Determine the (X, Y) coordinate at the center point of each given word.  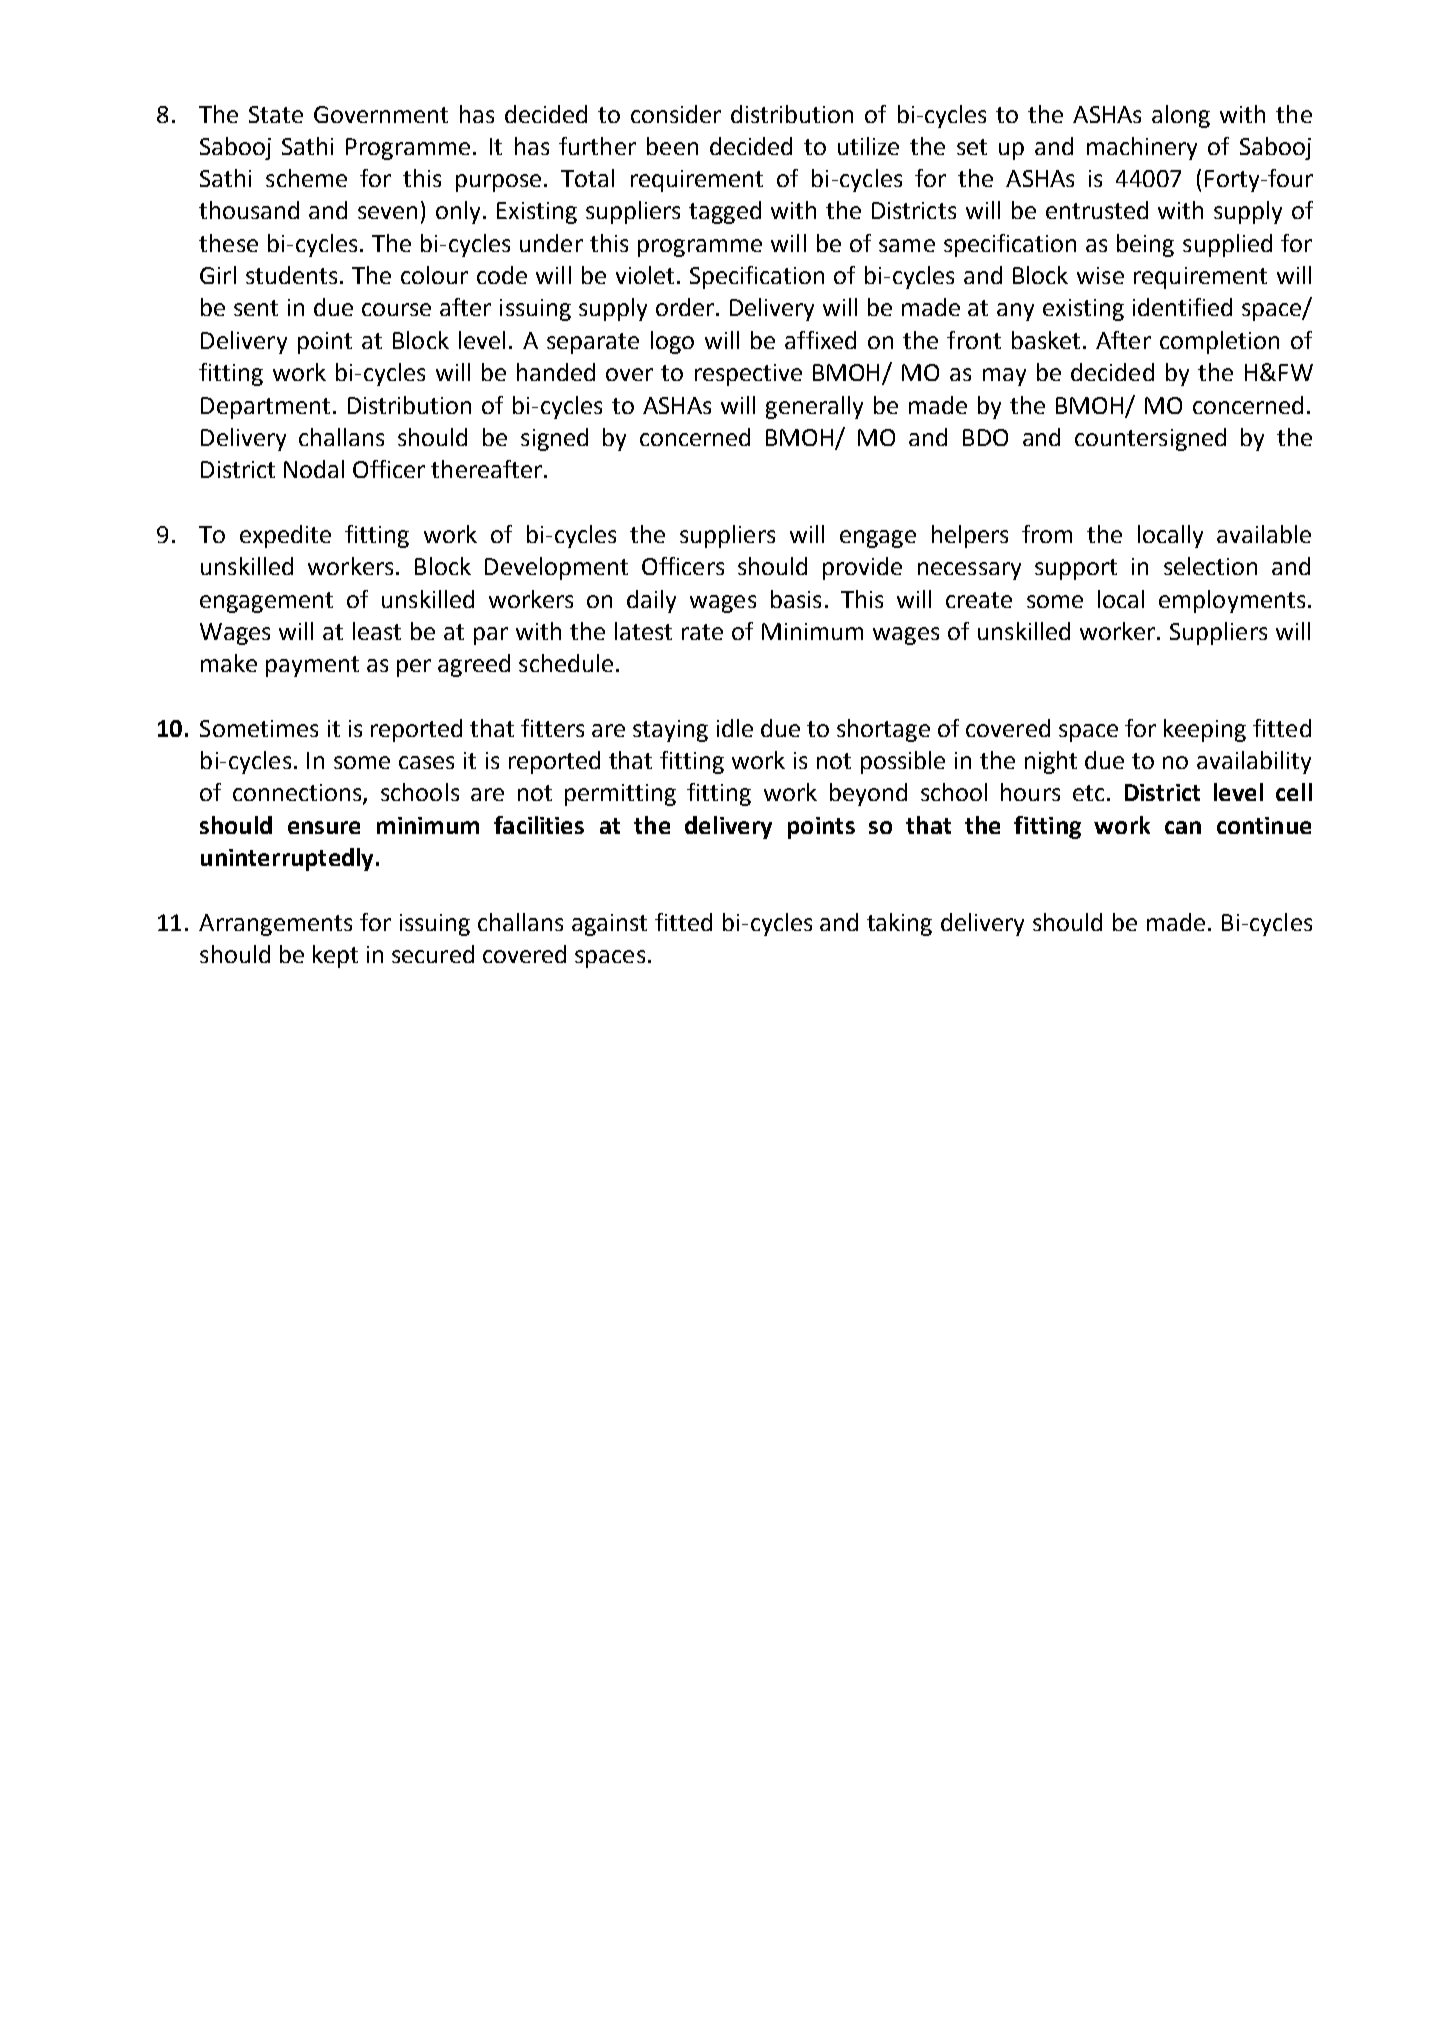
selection (1210, 566)
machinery (1142, 148)
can (1183, 827)
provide (862, 568)
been (672, 146)
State (276, 114)
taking (899, 924)
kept (335, 956)
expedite (285, 536)
